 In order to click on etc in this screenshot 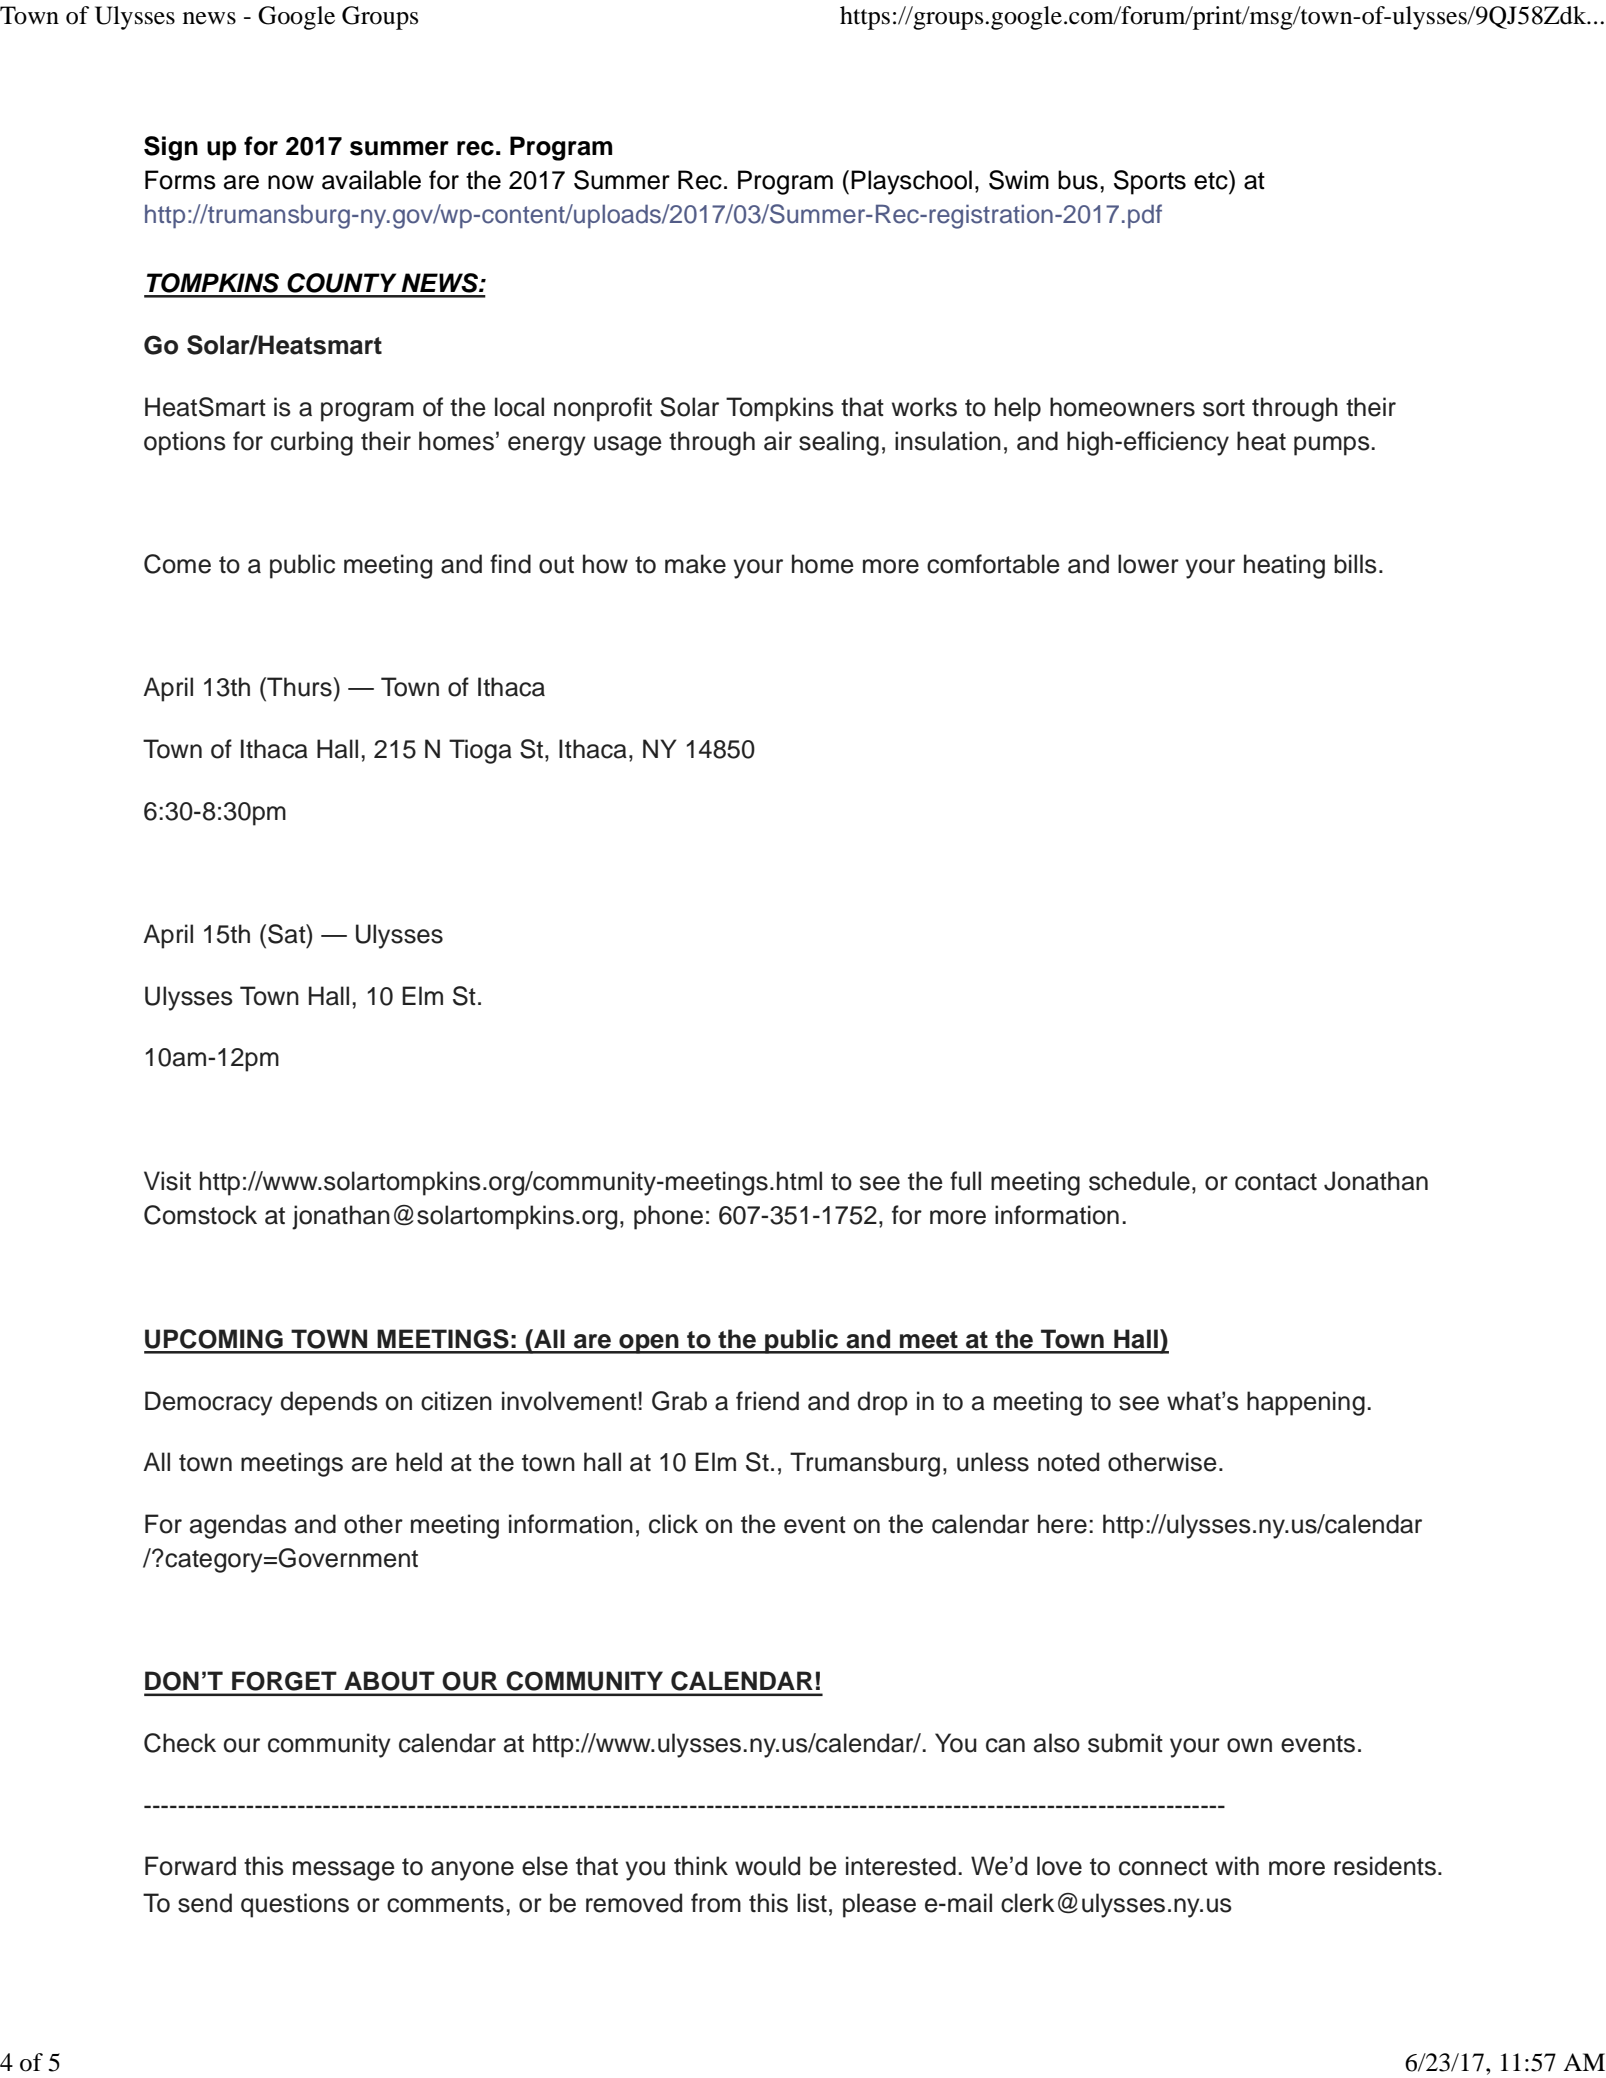, I will do `click(1212, 180)`.
